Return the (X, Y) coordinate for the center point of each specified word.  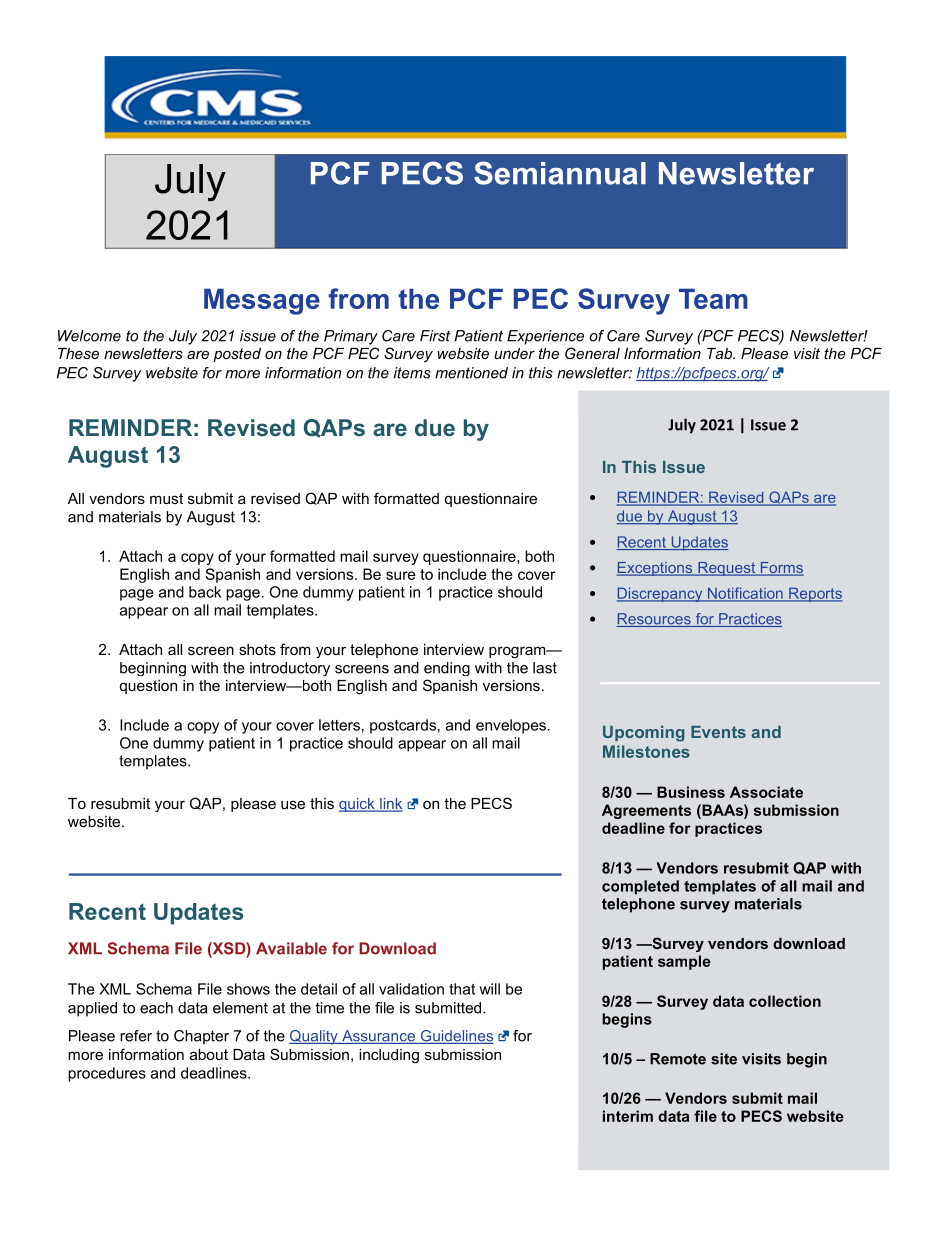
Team (713, 298)
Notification (745, 594)
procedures (107, 1074)
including (389, 1056)
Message (262, 301)
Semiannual (560, 173)
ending (447, 669)
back (205, 592)
